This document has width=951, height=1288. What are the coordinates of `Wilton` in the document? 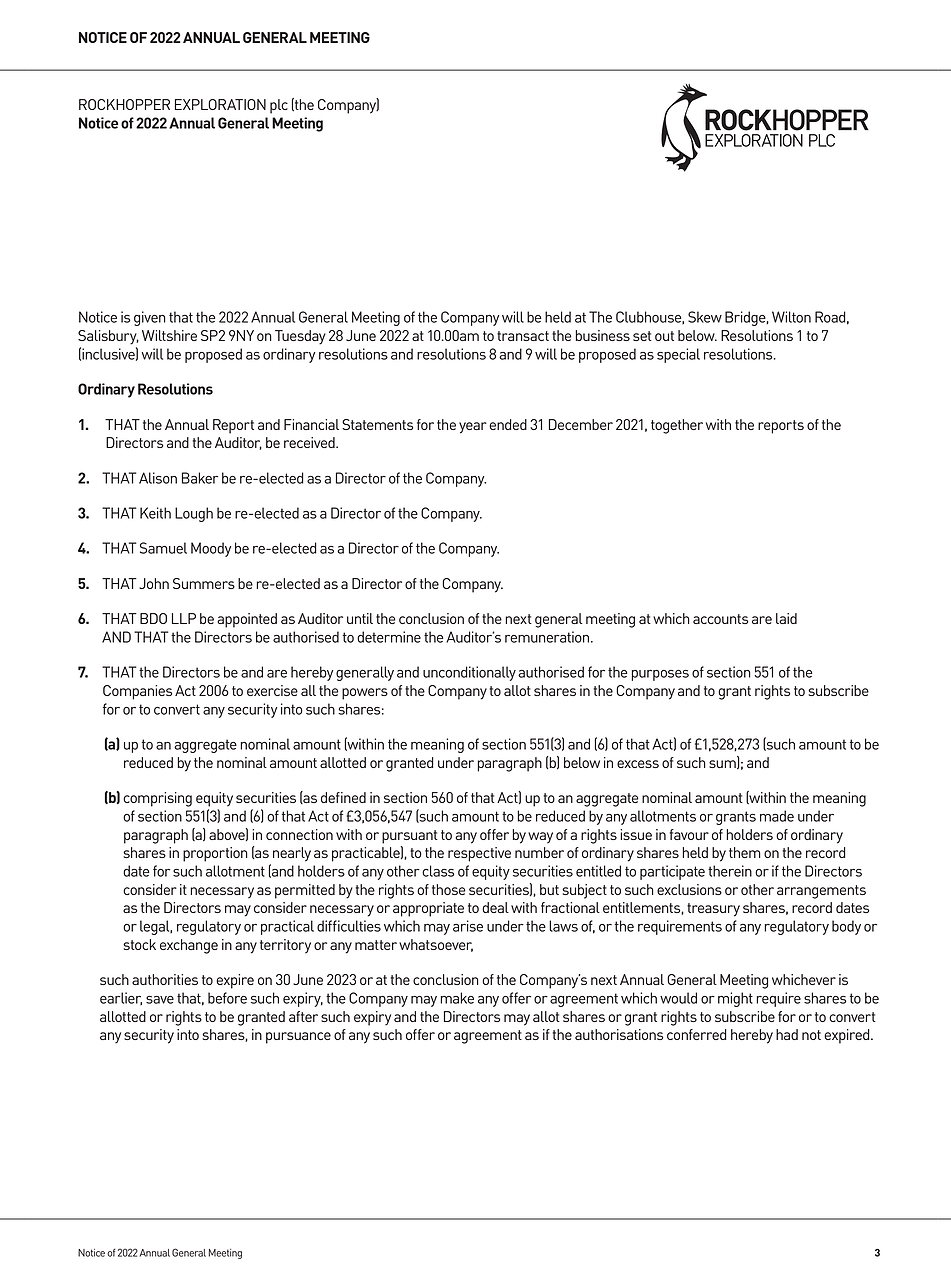 It's located at (791, 317).
